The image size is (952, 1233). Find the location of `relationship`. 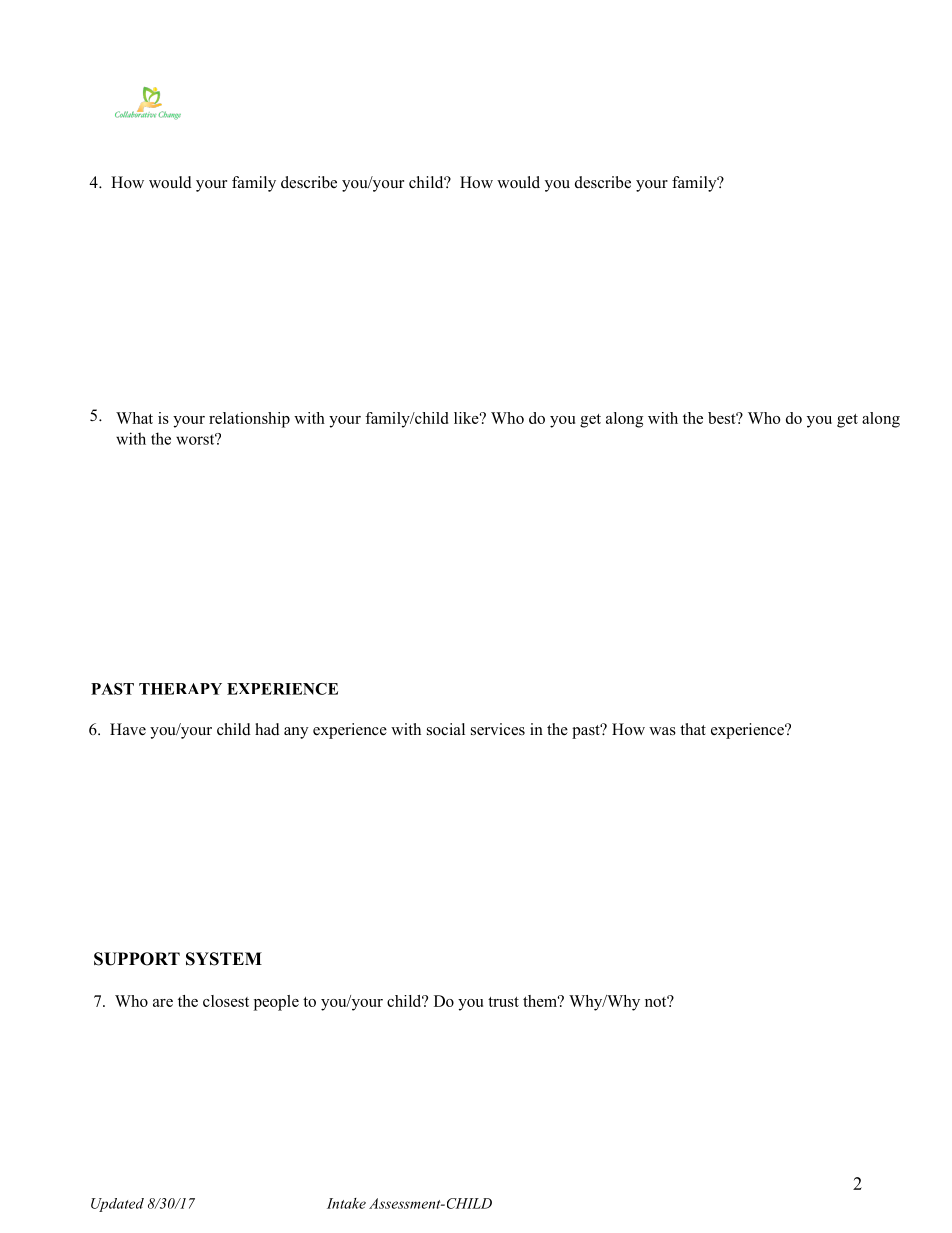

relationship is located at coordinates (249, 420).
